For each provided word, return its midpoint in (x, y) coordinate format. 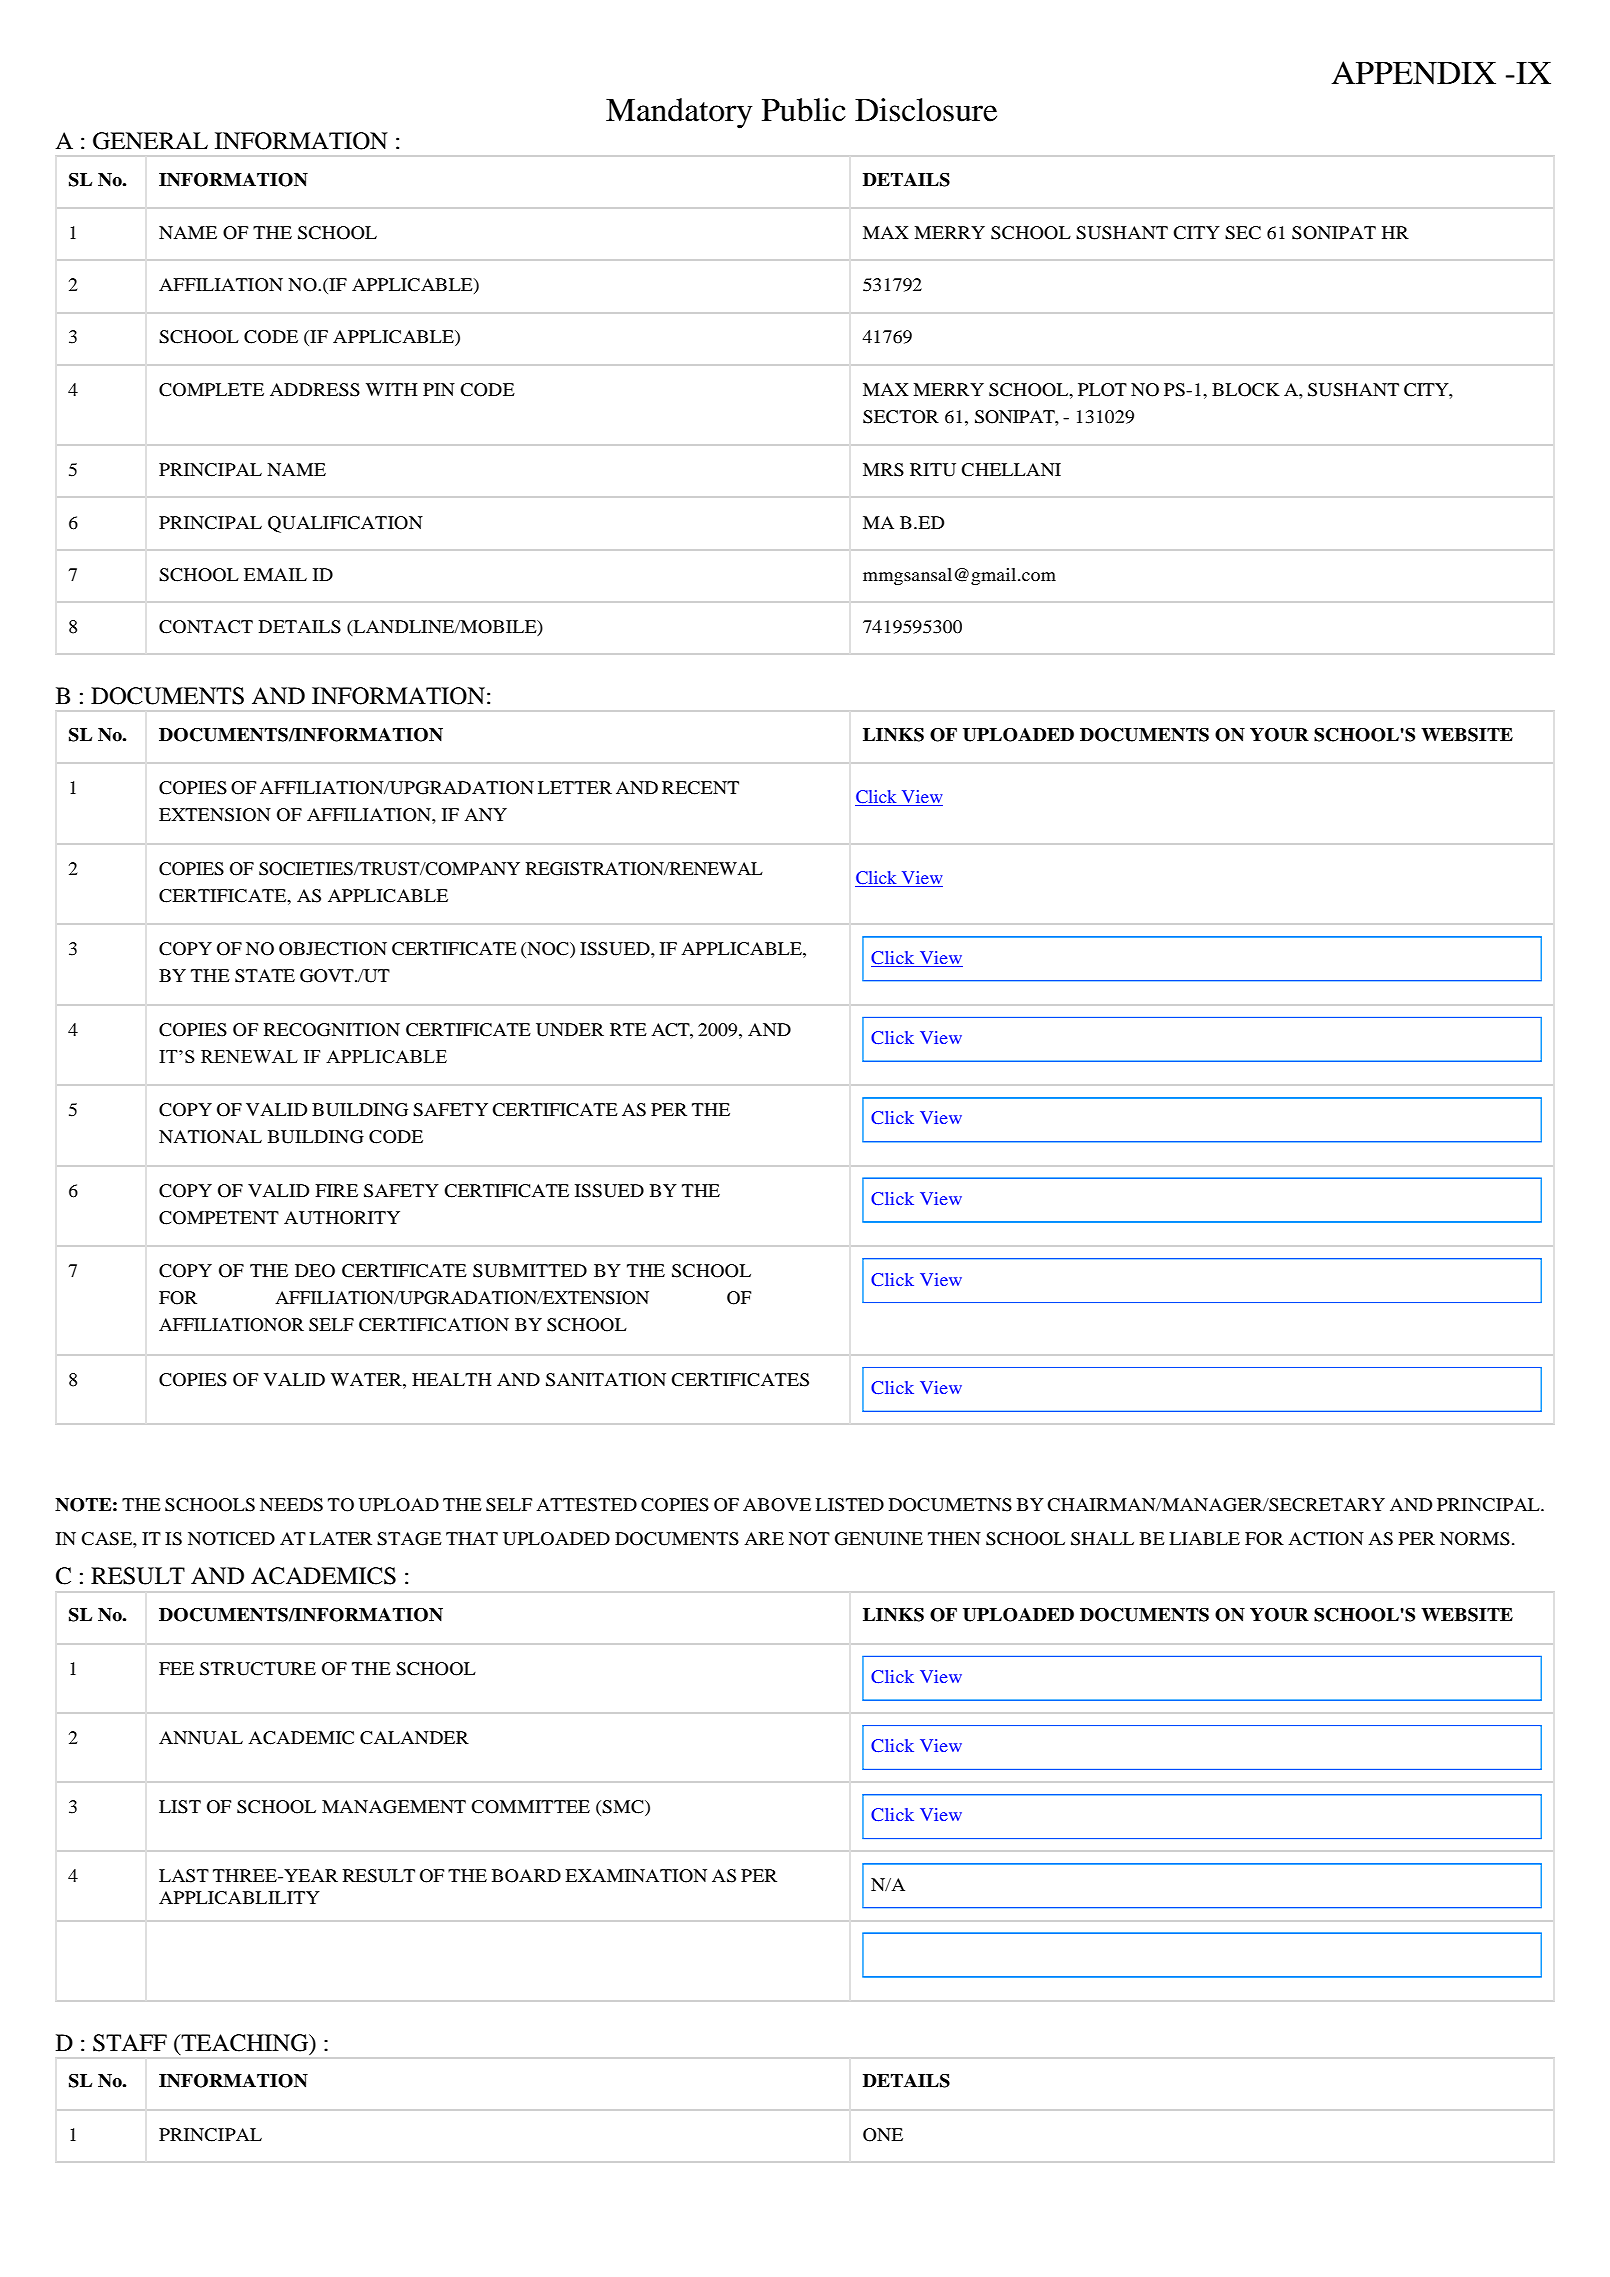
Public (804, 110)
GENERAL (150, 141)
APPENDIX (1414, 72)
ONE (883, 2135)
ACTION (1326, 1539)
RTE (628, 1029)
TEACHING (245, 2043)
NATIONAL (210, 1137)
